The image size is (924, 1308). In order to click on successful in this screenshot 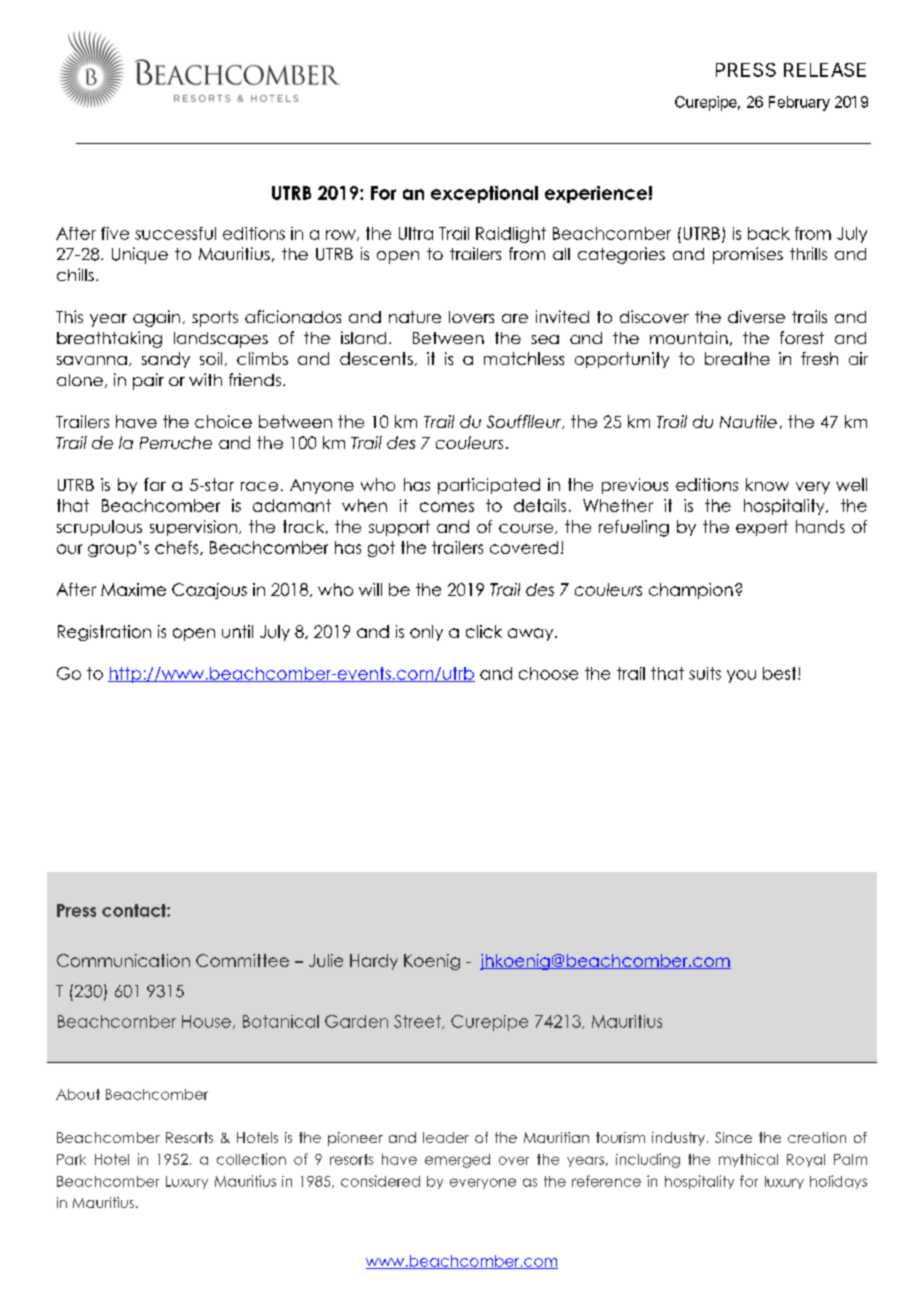, I will do `click(175, 233)`.
